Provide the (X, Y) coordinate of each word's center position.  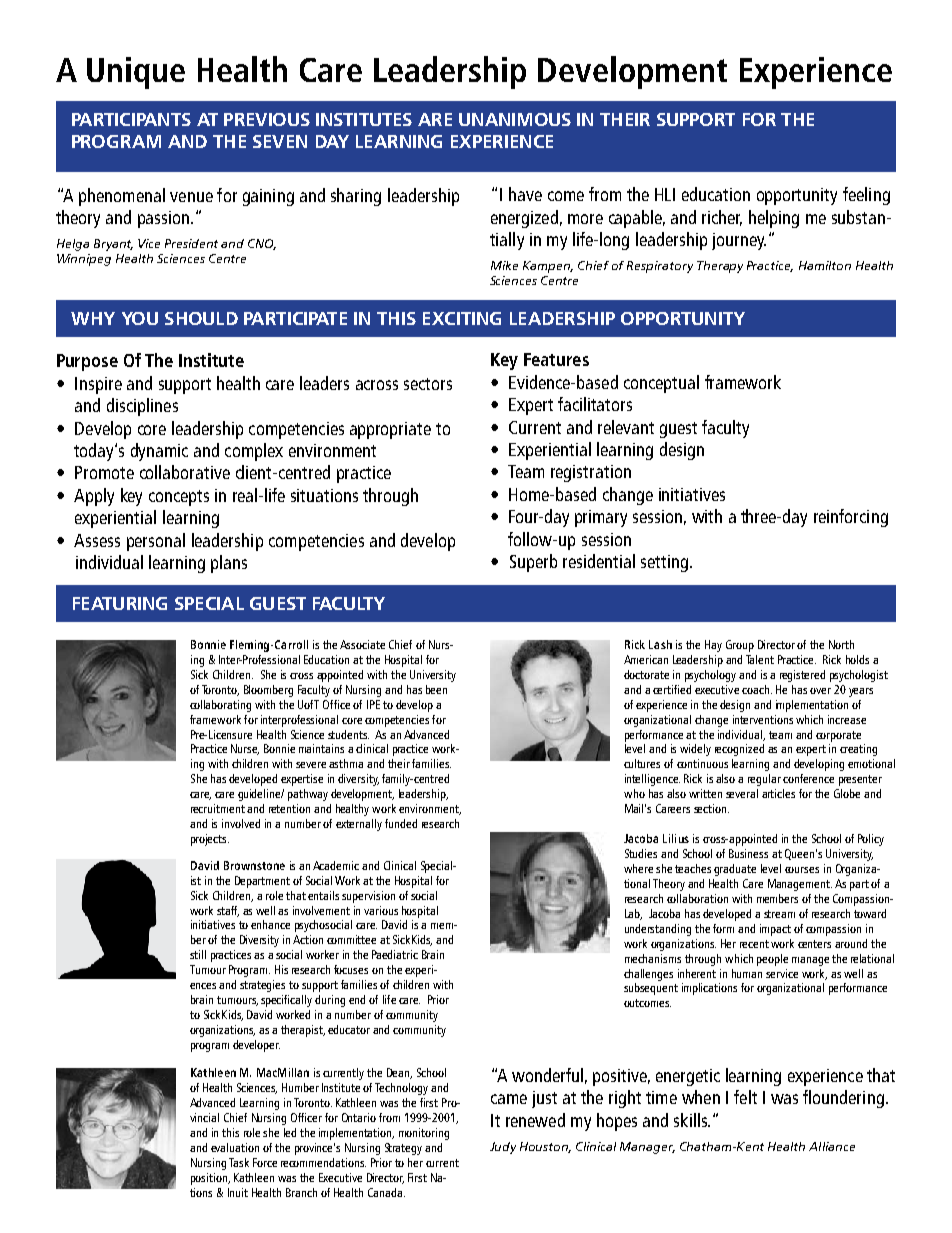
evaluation (235, 1147)
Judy (503, 1148)
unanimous (515, 119)
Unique (136, 73)
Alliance (832, 1146)
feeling (866, 196)
